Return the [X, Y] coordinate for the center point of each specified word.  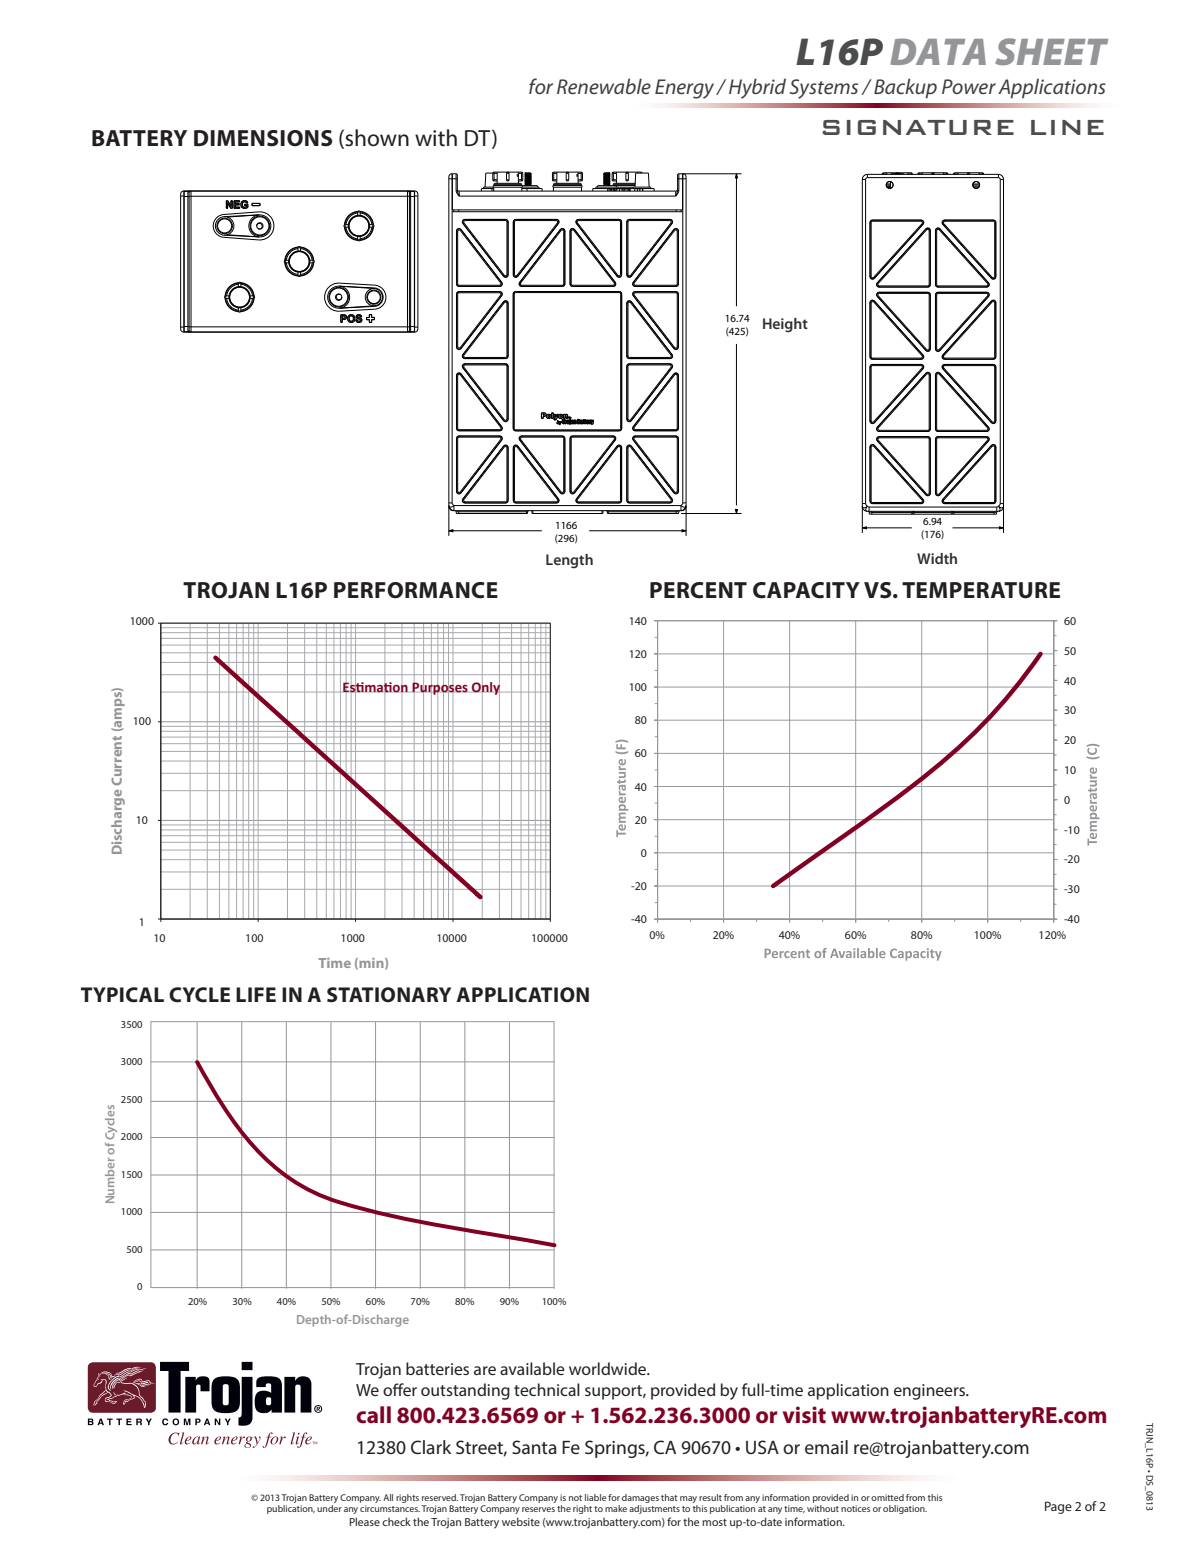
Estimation [375, 686]
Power [969, 86]
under [329, 1508]
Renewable [604, 86]
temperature [981, 590]
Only [486, 688]
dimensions [263, 138]
